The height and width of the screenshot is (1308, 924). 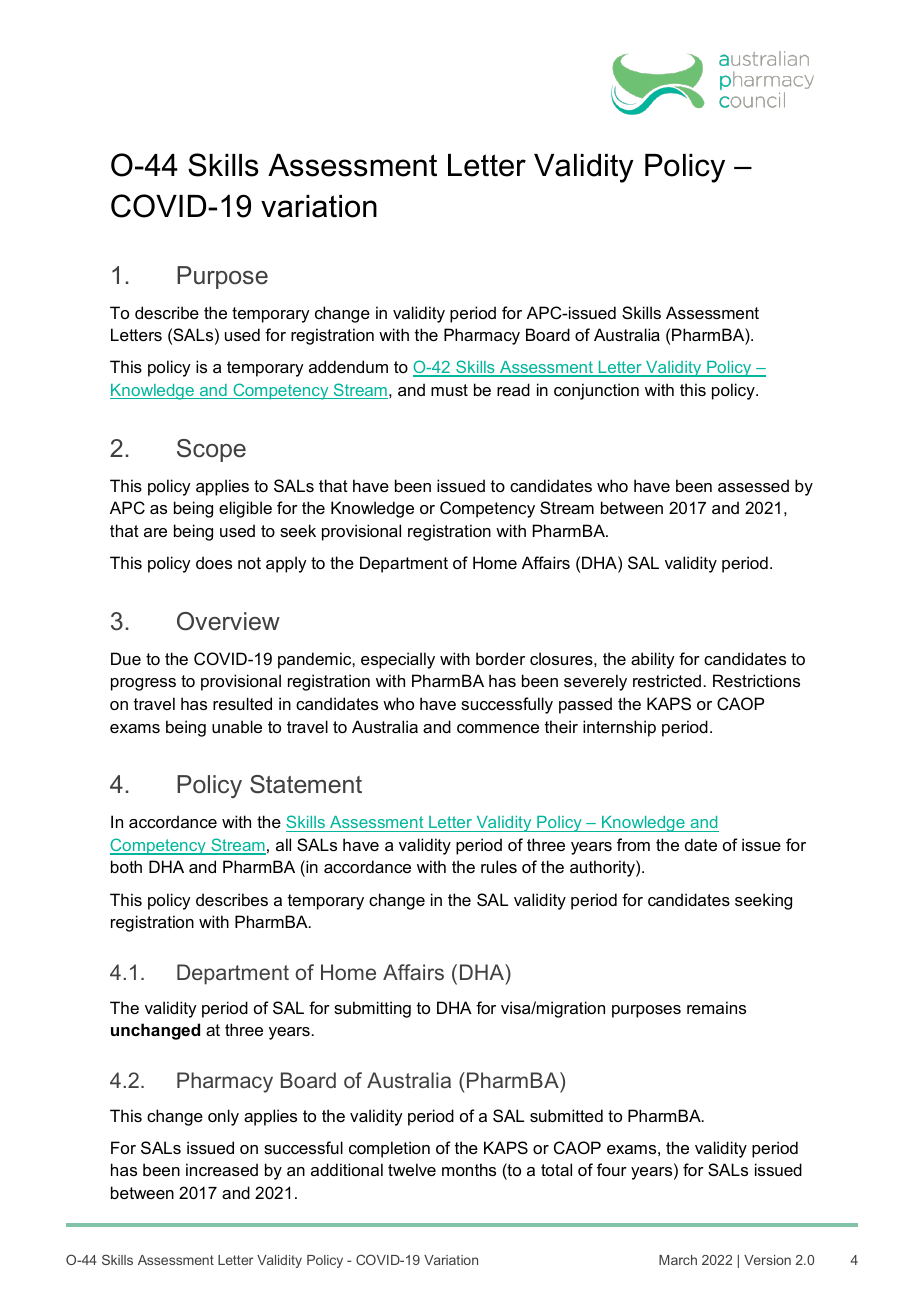 What do you see at coordinates (596, 391) in the screenshot?
I see `conjunction` at bounding box center [596, 391].
